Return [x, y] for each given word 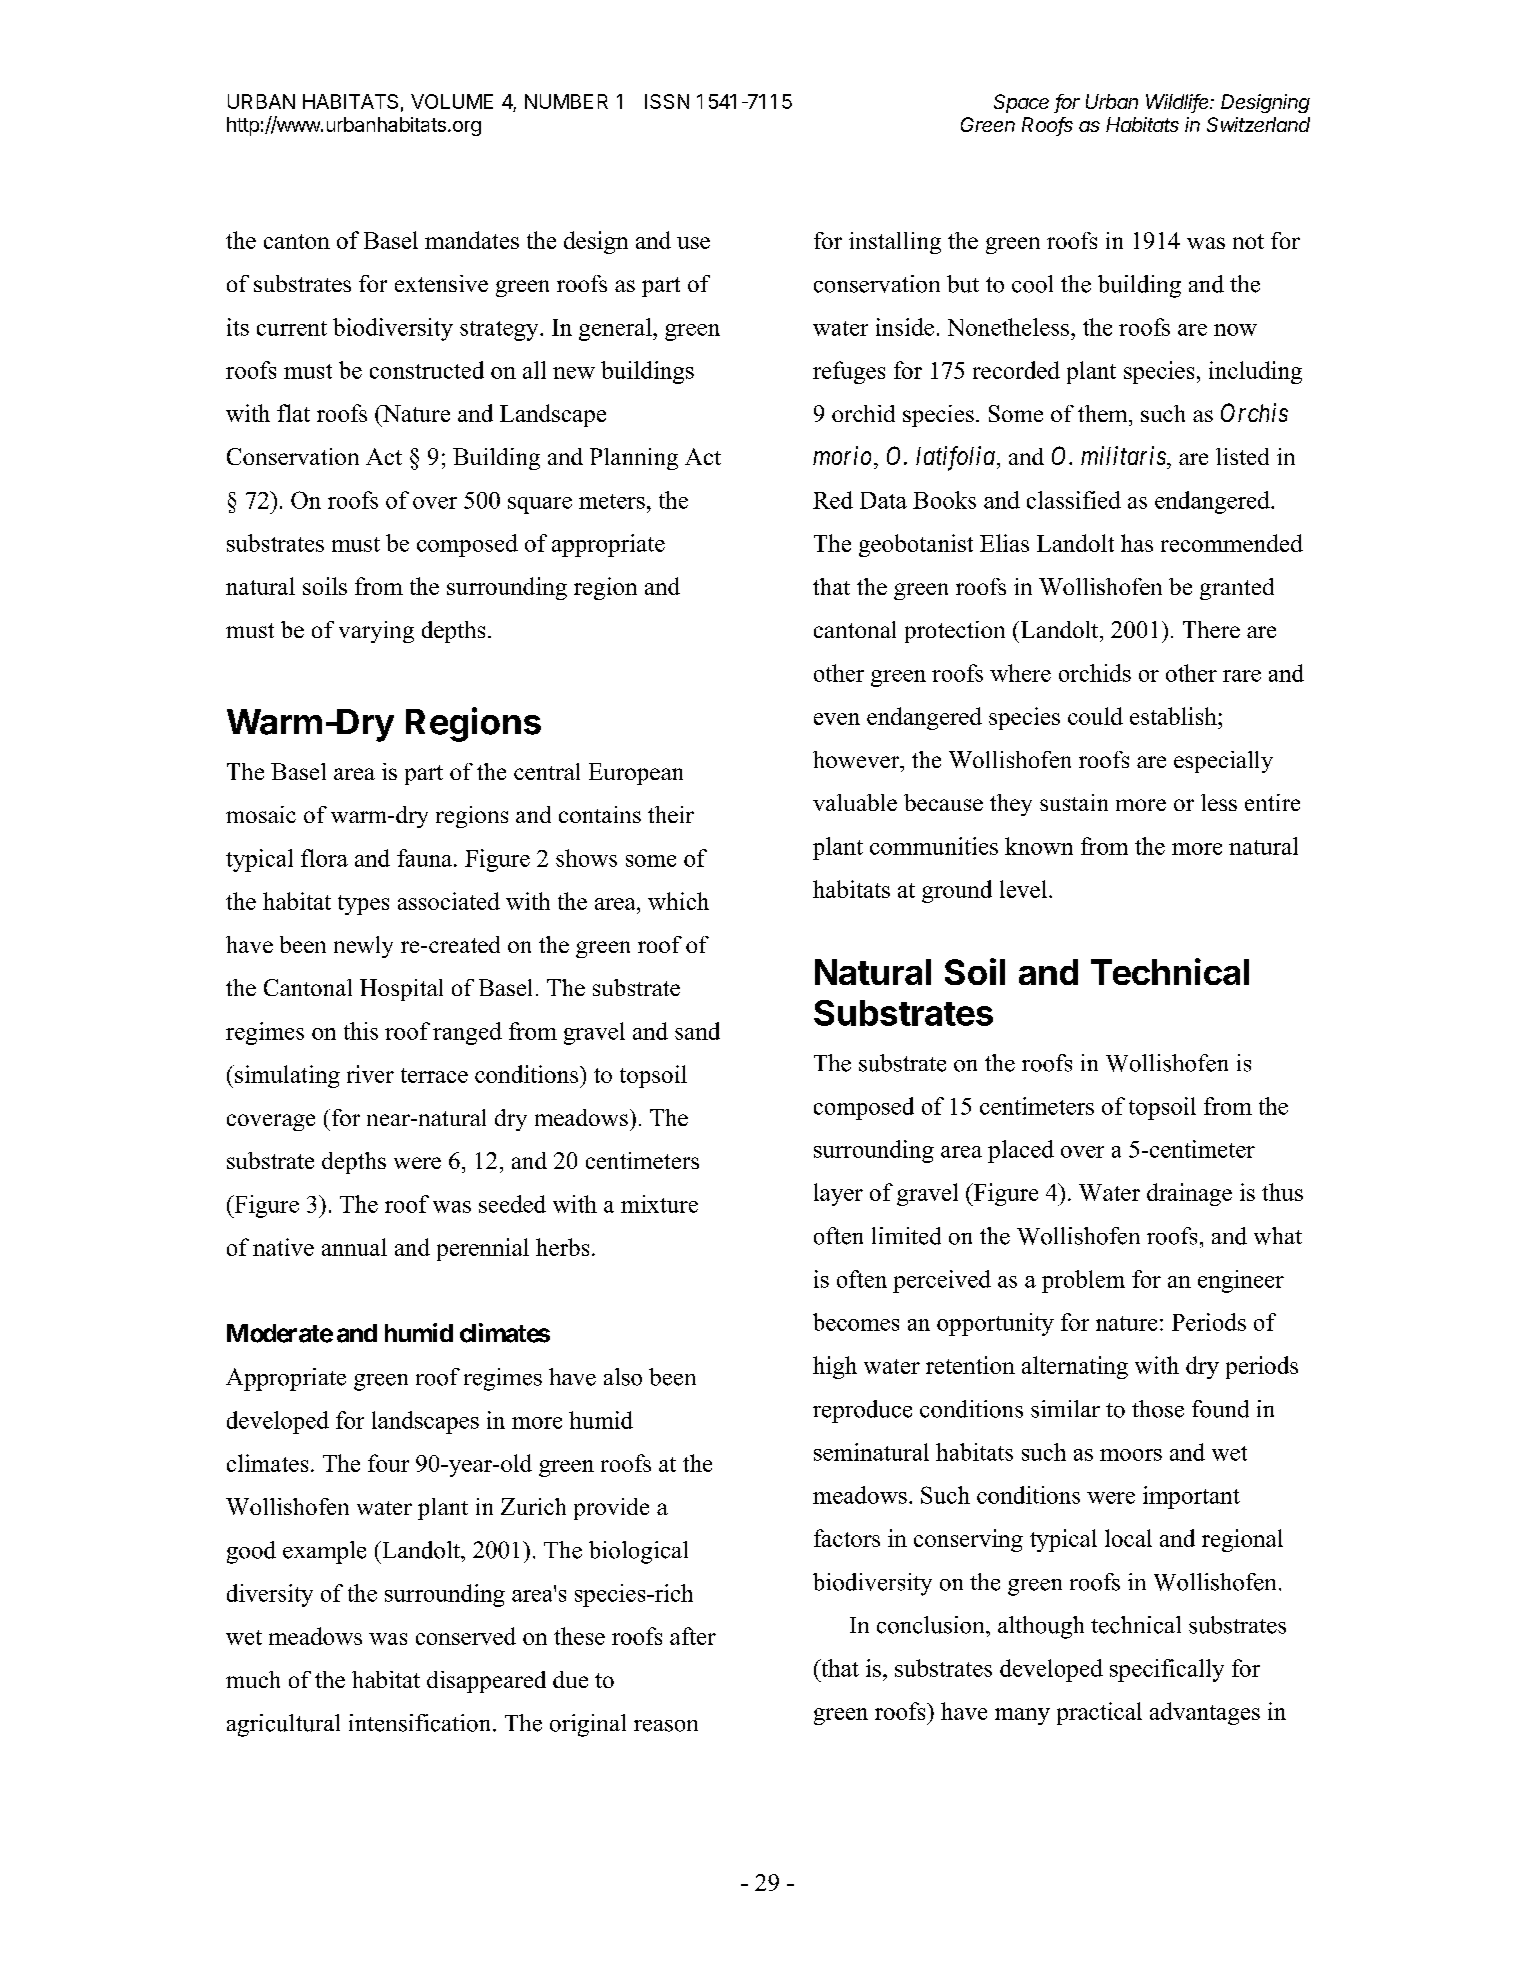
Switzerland [1258, 124]
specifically [1167, 1670]
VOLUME [452, 101]
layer [838, 1194]
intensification [421, 1723]
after [693, 1636]
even [837, 719]
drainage [1189, 1194]
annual [354, 1247]
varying [376, 632]
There [1211, 629]
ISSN [667, 101]
